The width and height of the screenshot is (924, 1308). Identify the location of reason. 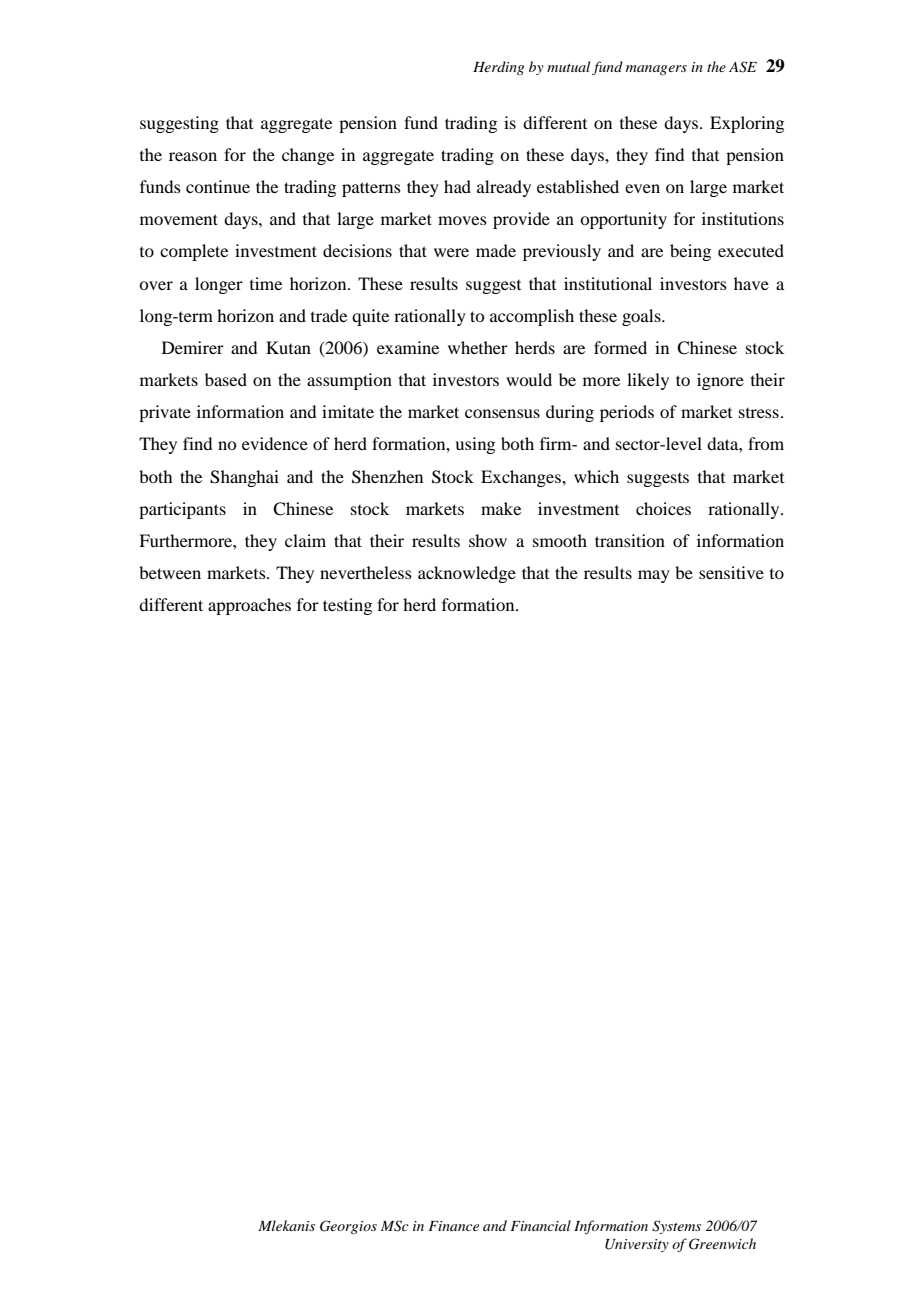
(193, 156).
